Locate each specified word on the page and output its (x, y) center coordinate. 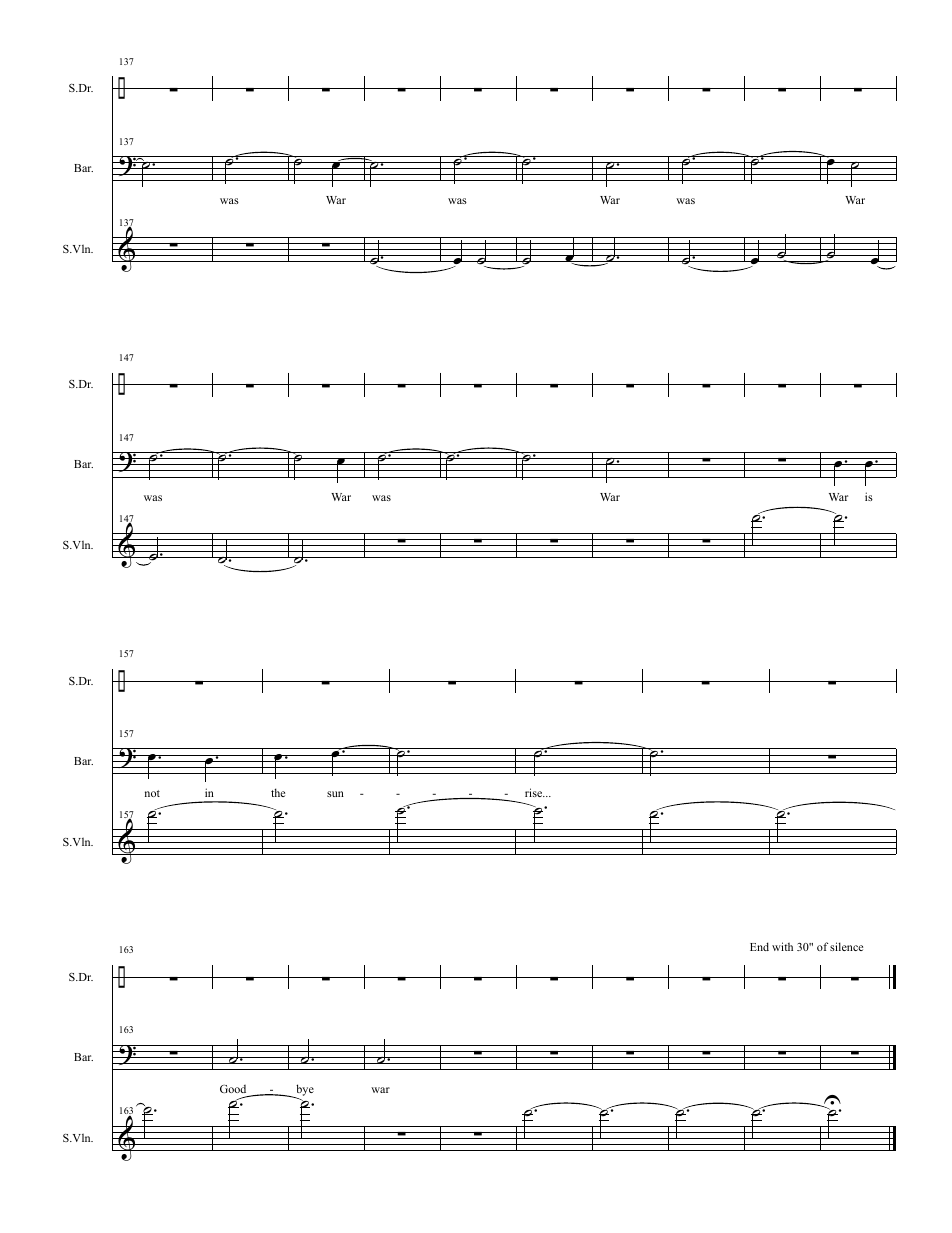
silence (846, 946)
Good (233, 1089)
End (759, 946)
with (782, 946)
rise (535, 792)
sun (335, 794)
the (278, 792)
